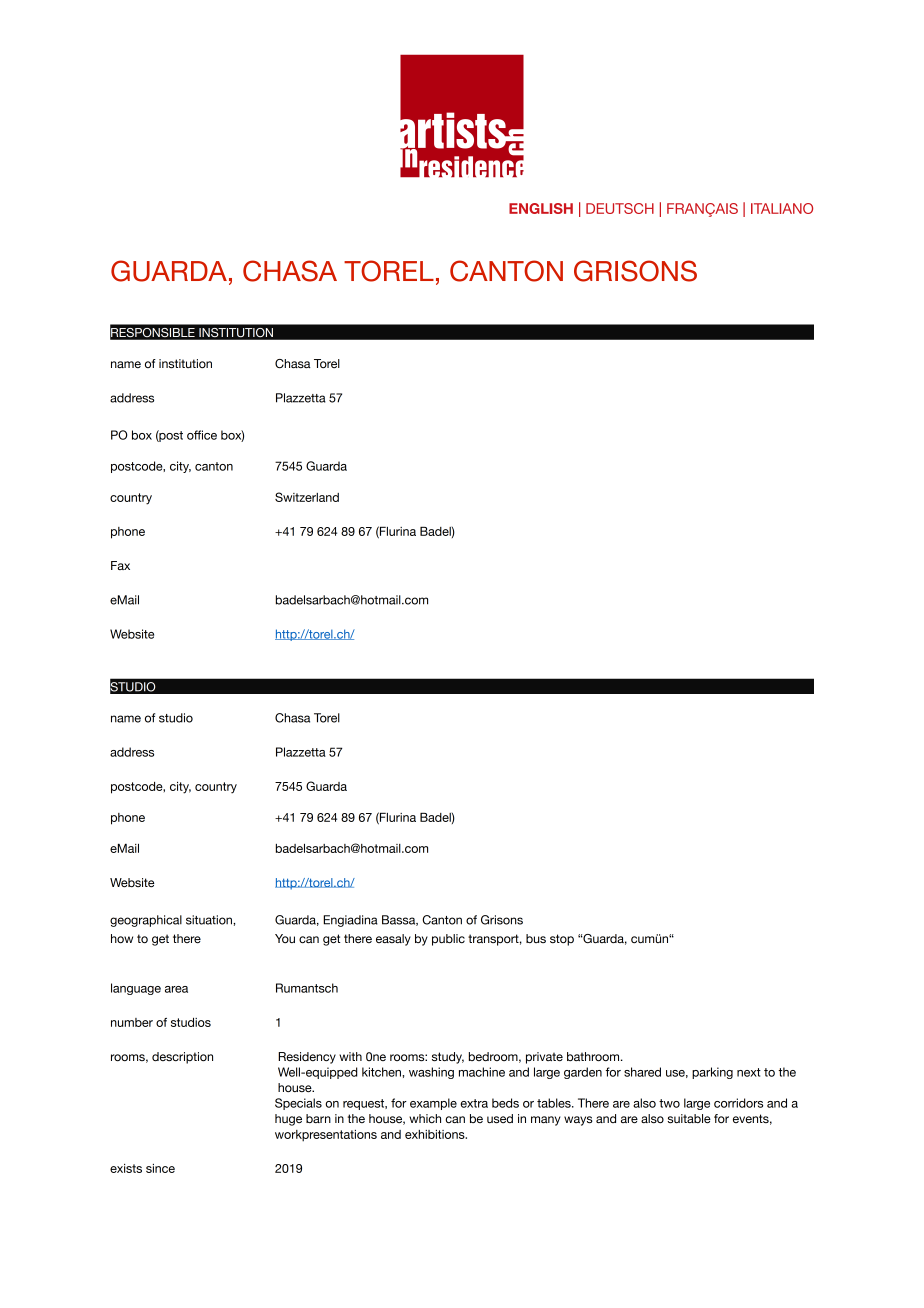 This image has height=1308, width=924. I want to click on suitable, so click(689, 1118).
